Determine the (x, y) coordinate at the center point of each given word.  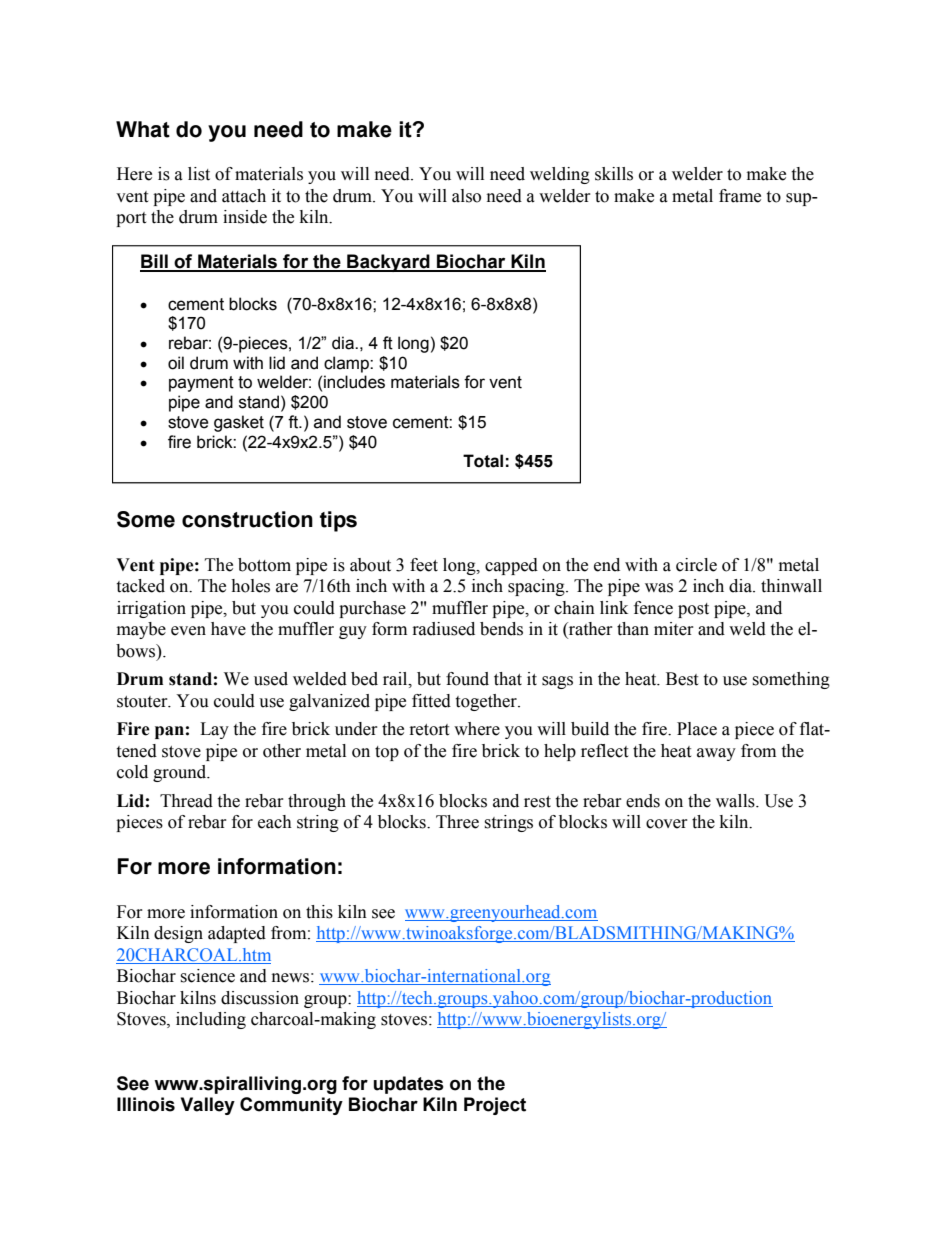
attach (244, 196)
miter (674, 629)
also (466, 196)
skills (614, 174)
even (188, 631)
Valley (208, 1106)
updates (409, 1085)
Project (495, 1106)
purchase (372, 609)
